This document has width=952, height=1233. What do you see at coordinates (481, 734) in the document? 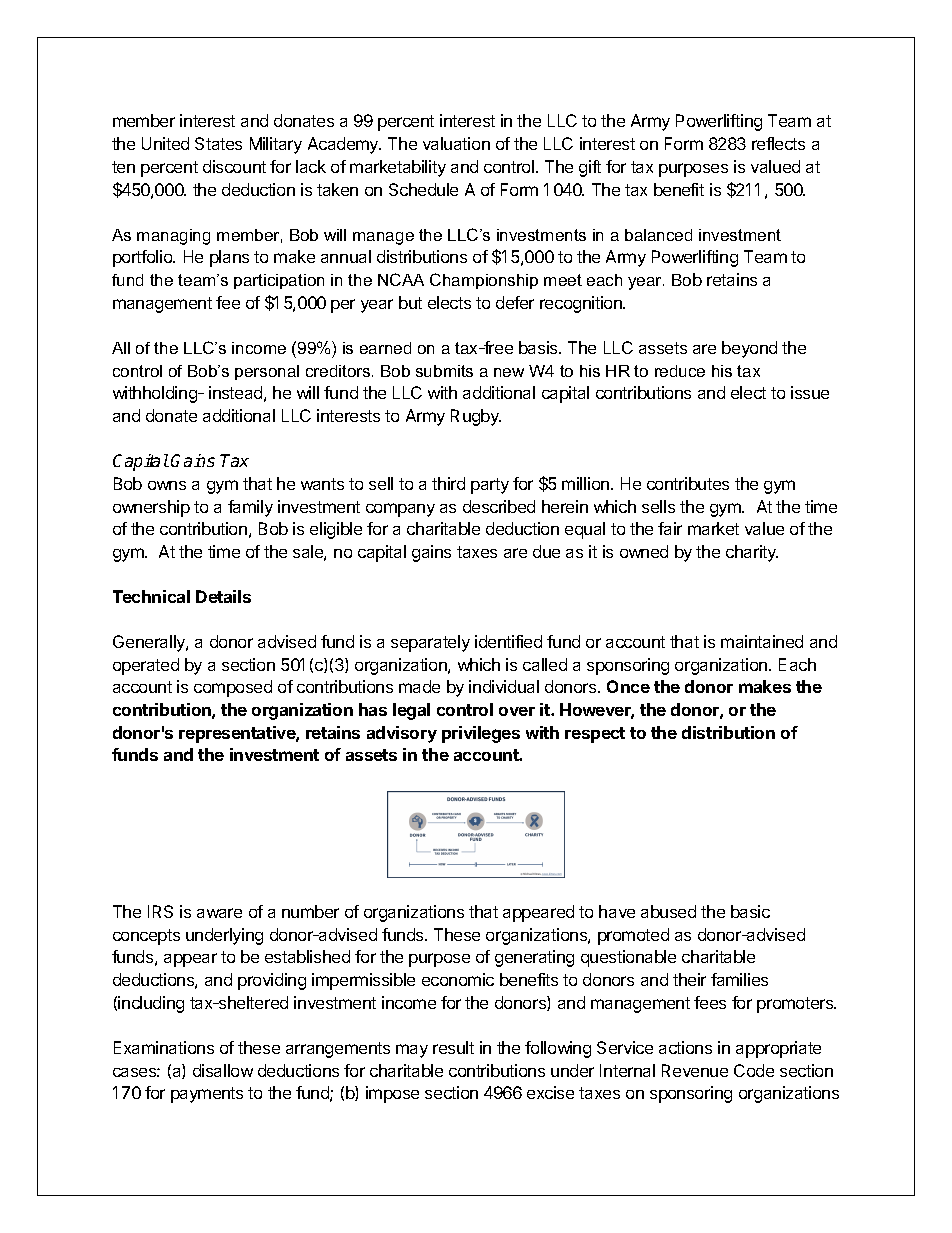
I see `privileges` at bounding box center [481, 734].
